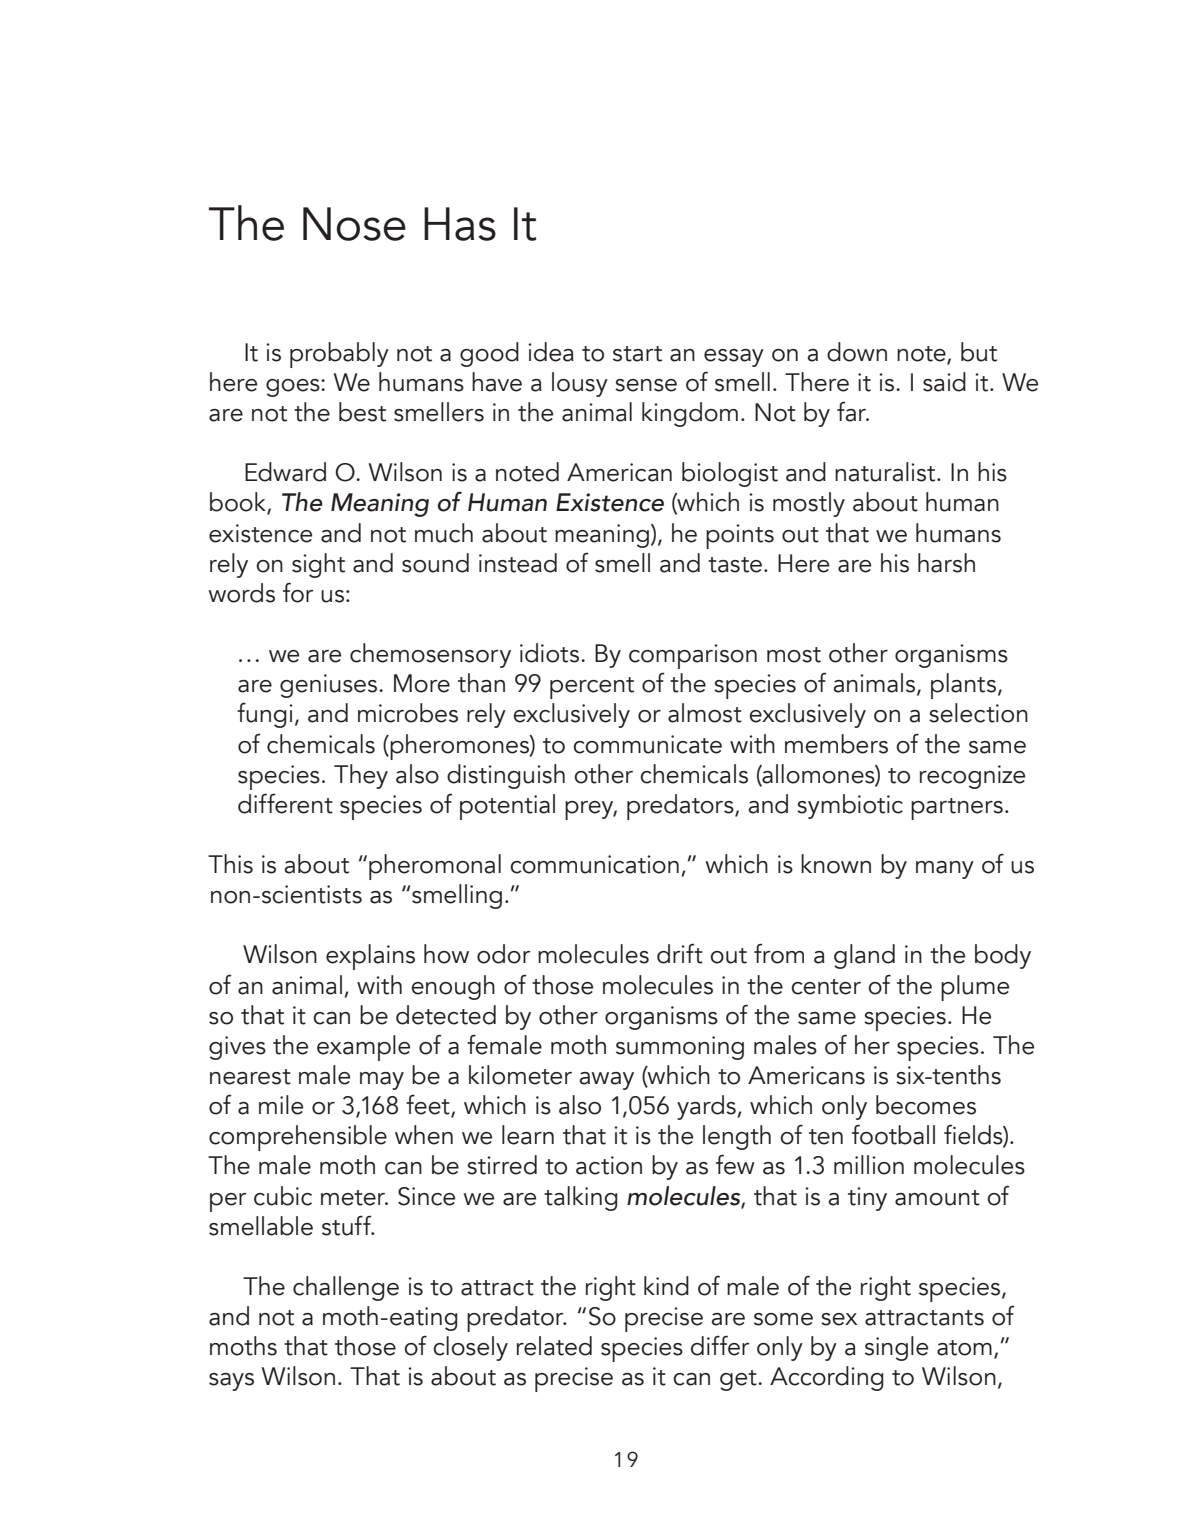 Image resolution: width=1182 pixels, height=1530 pixels. What do you see at coordinates (609, 1165) in the page?
I see `action` at bounding box center [609, 1165].
